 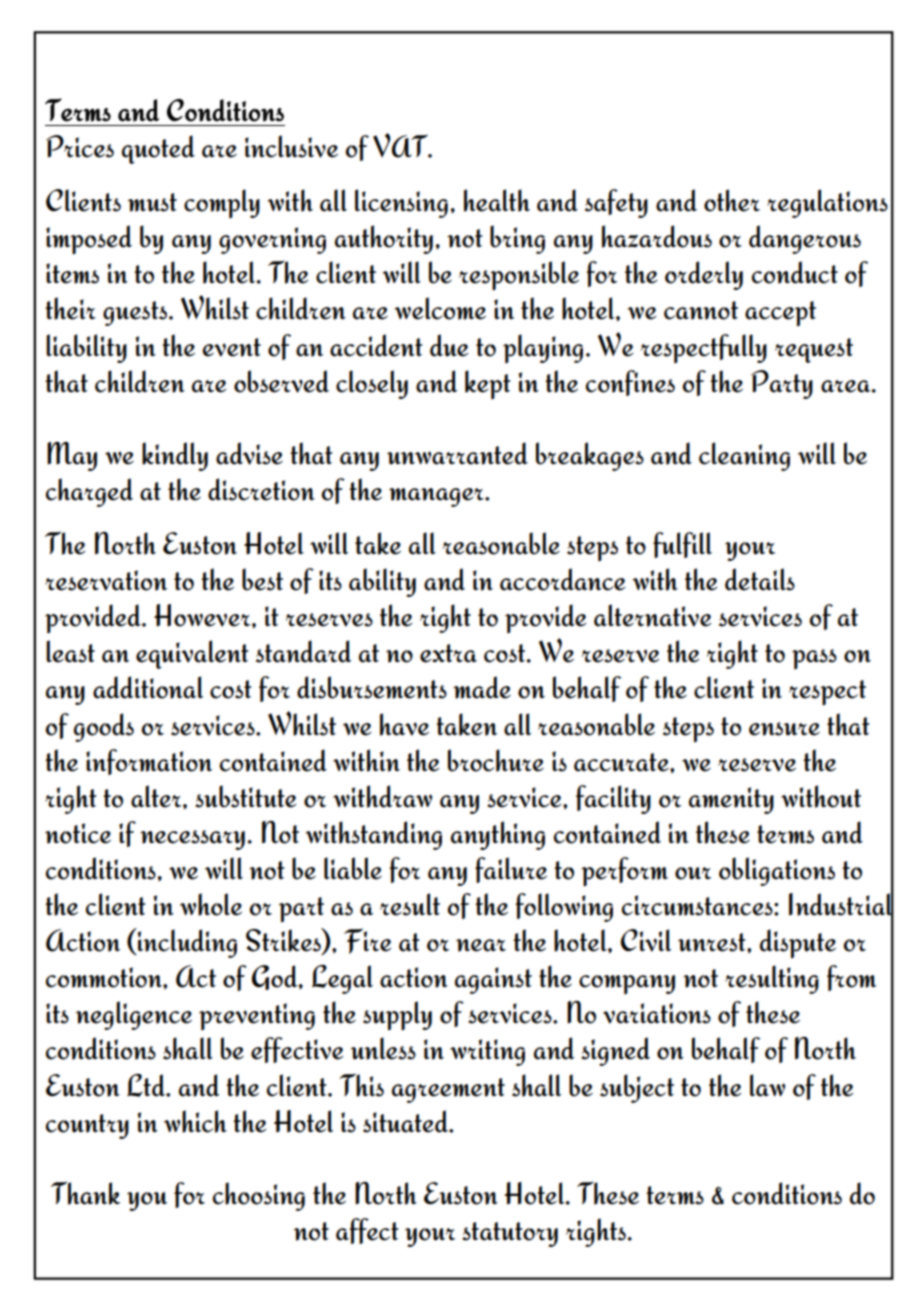 What do you see at coordinates (497, 200) in the screenshot?
I see `health` at bounding box center [497, 200].
